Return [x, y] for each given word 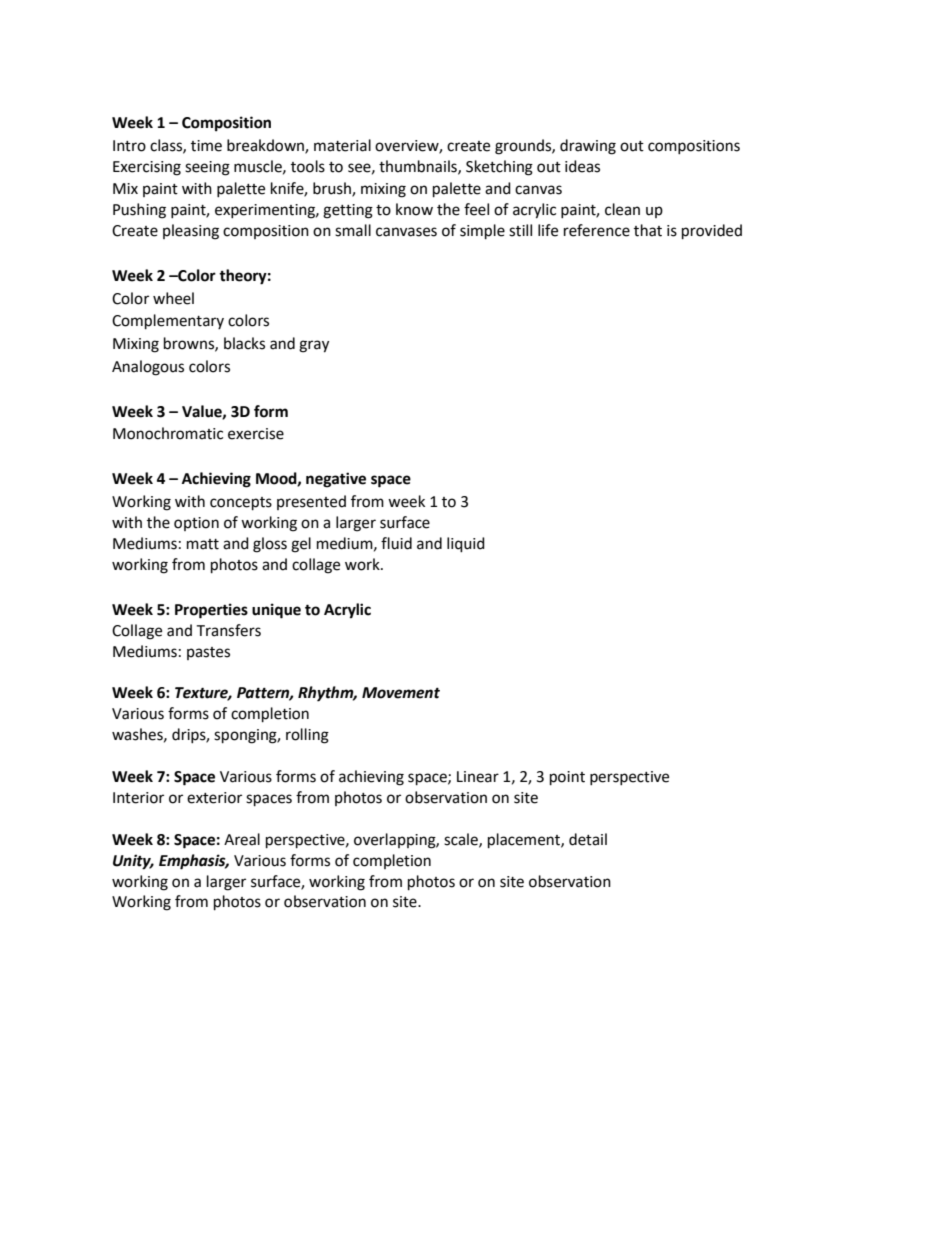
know [414, 209]
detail [588, 839]
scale [462, 840]
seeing [207, 168]
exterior [214, 798]
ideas [582, 166]
